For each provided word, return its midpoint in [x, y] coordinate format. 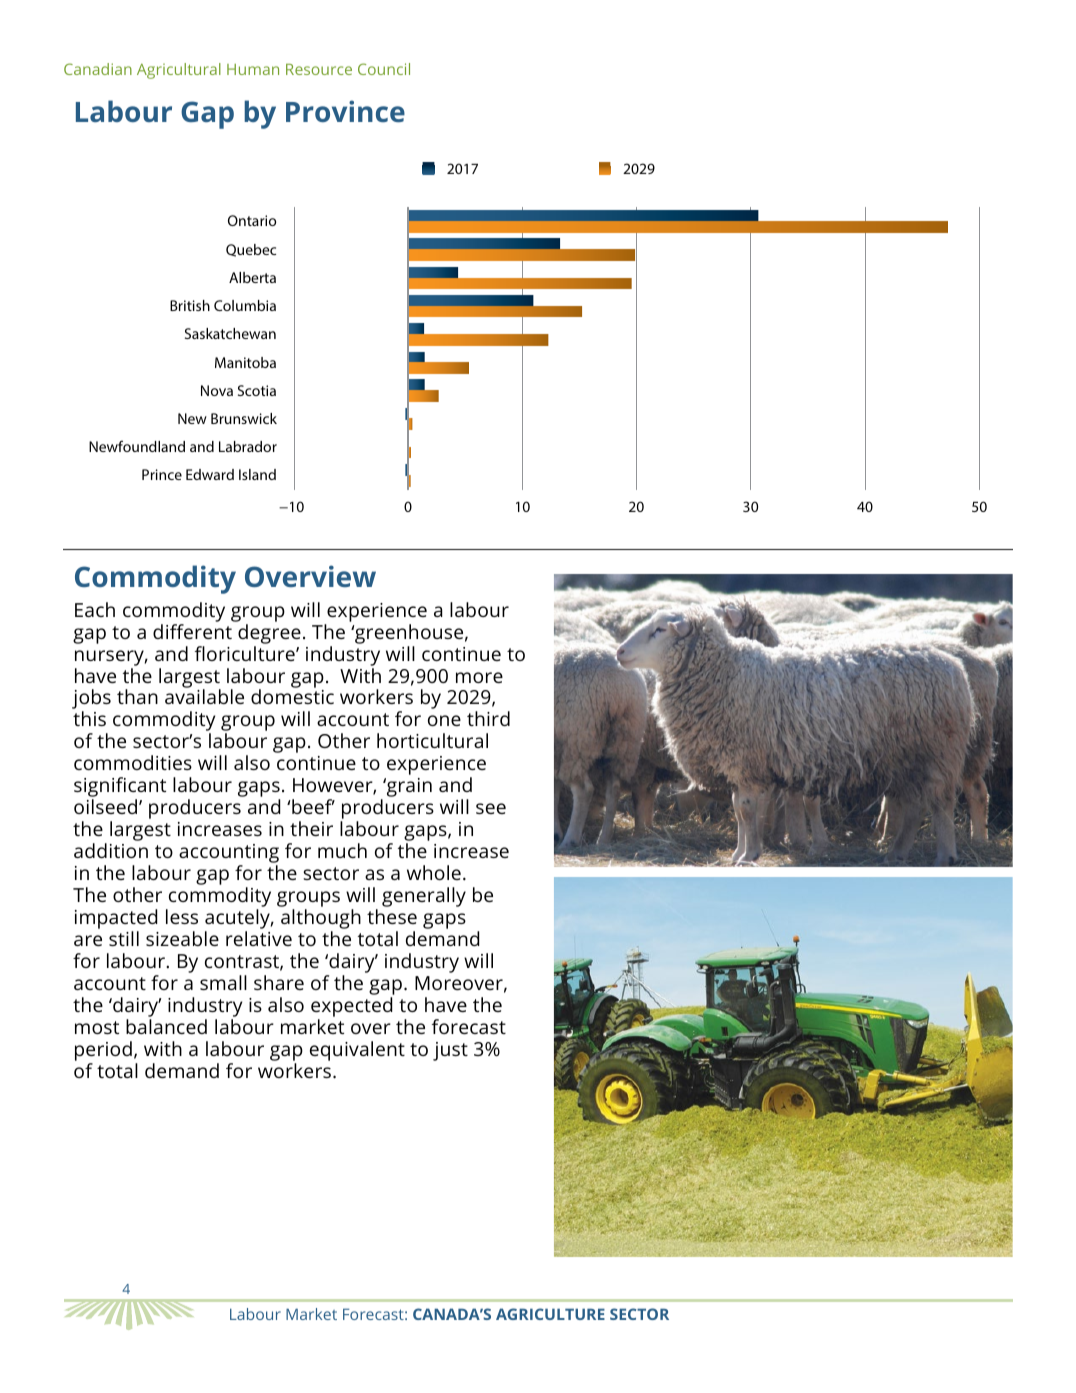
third [488, 718]
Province [345, 111]
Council [384, 69]
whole [434, 872]
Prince [162, 474]
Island [257, 474]
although [321, 920]
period [103, 1052]
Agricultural [179, 71]
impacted [116, 920]
